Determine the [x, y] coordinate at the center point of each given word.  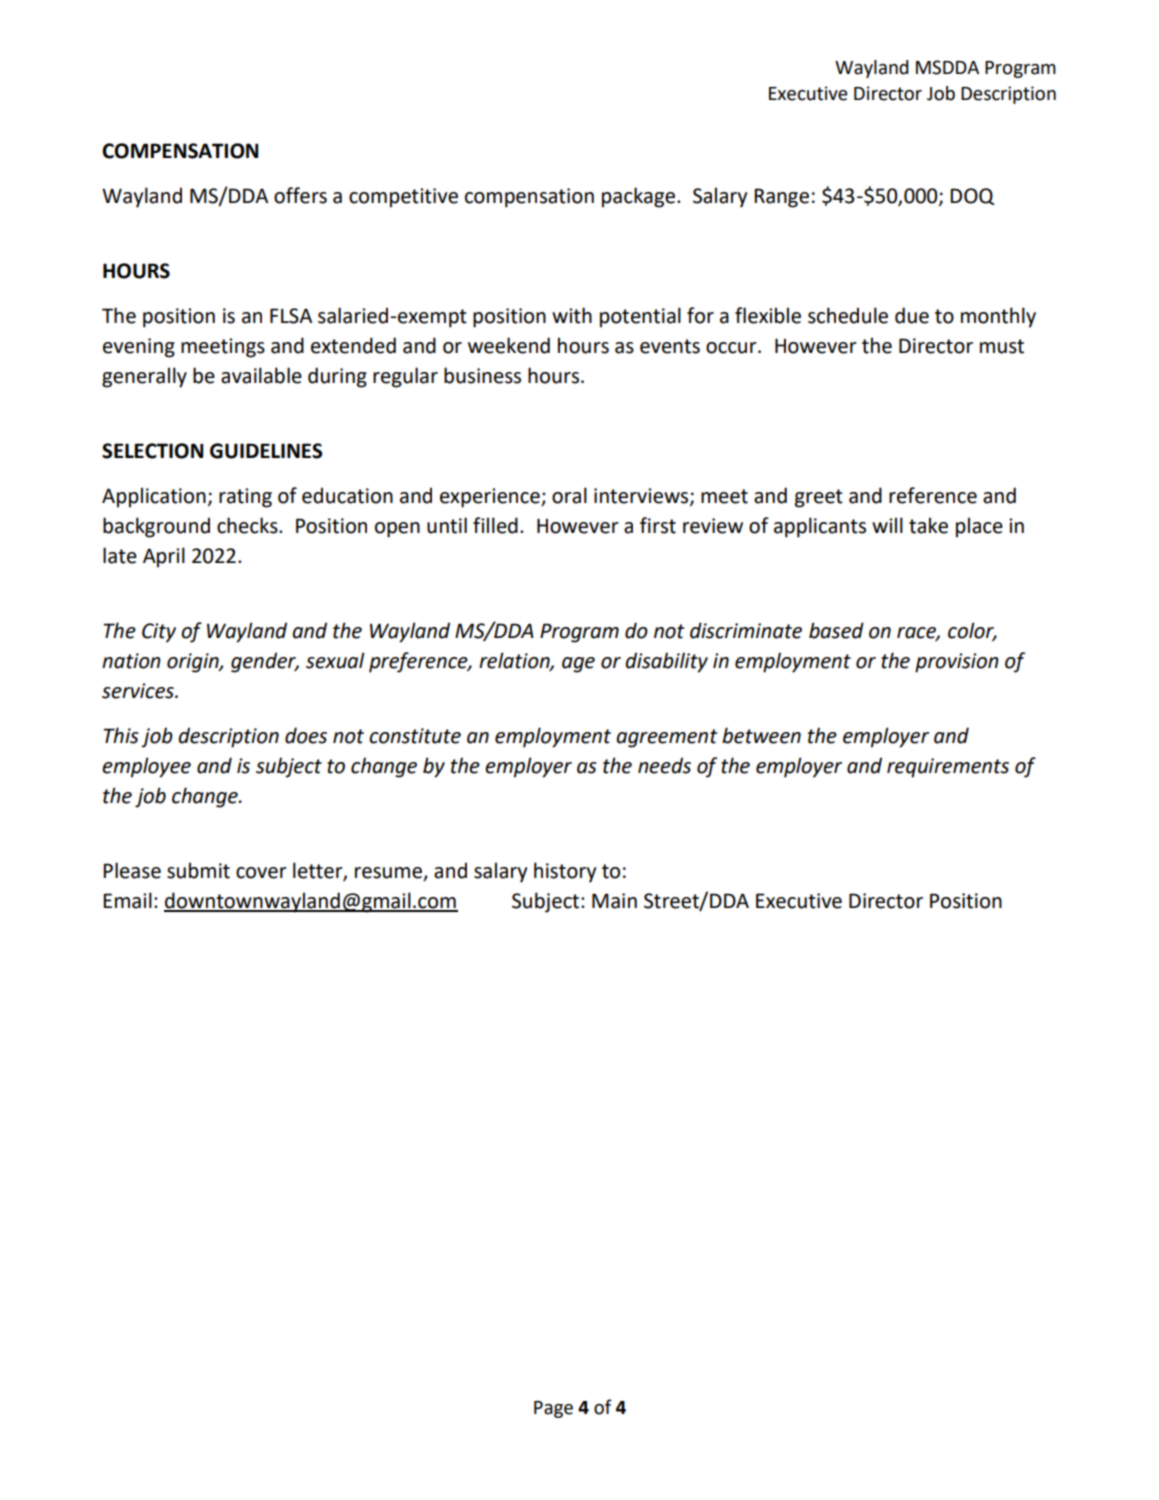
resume [389, 874]
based [836, 630]
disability [666, 662]
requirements [948, 768]
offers [300, 195]
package [640, 197]
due [912, 315]
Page [553, 1409]
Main [614, 901]
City [159, 633]
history [565, 872]
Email [127, 900]
